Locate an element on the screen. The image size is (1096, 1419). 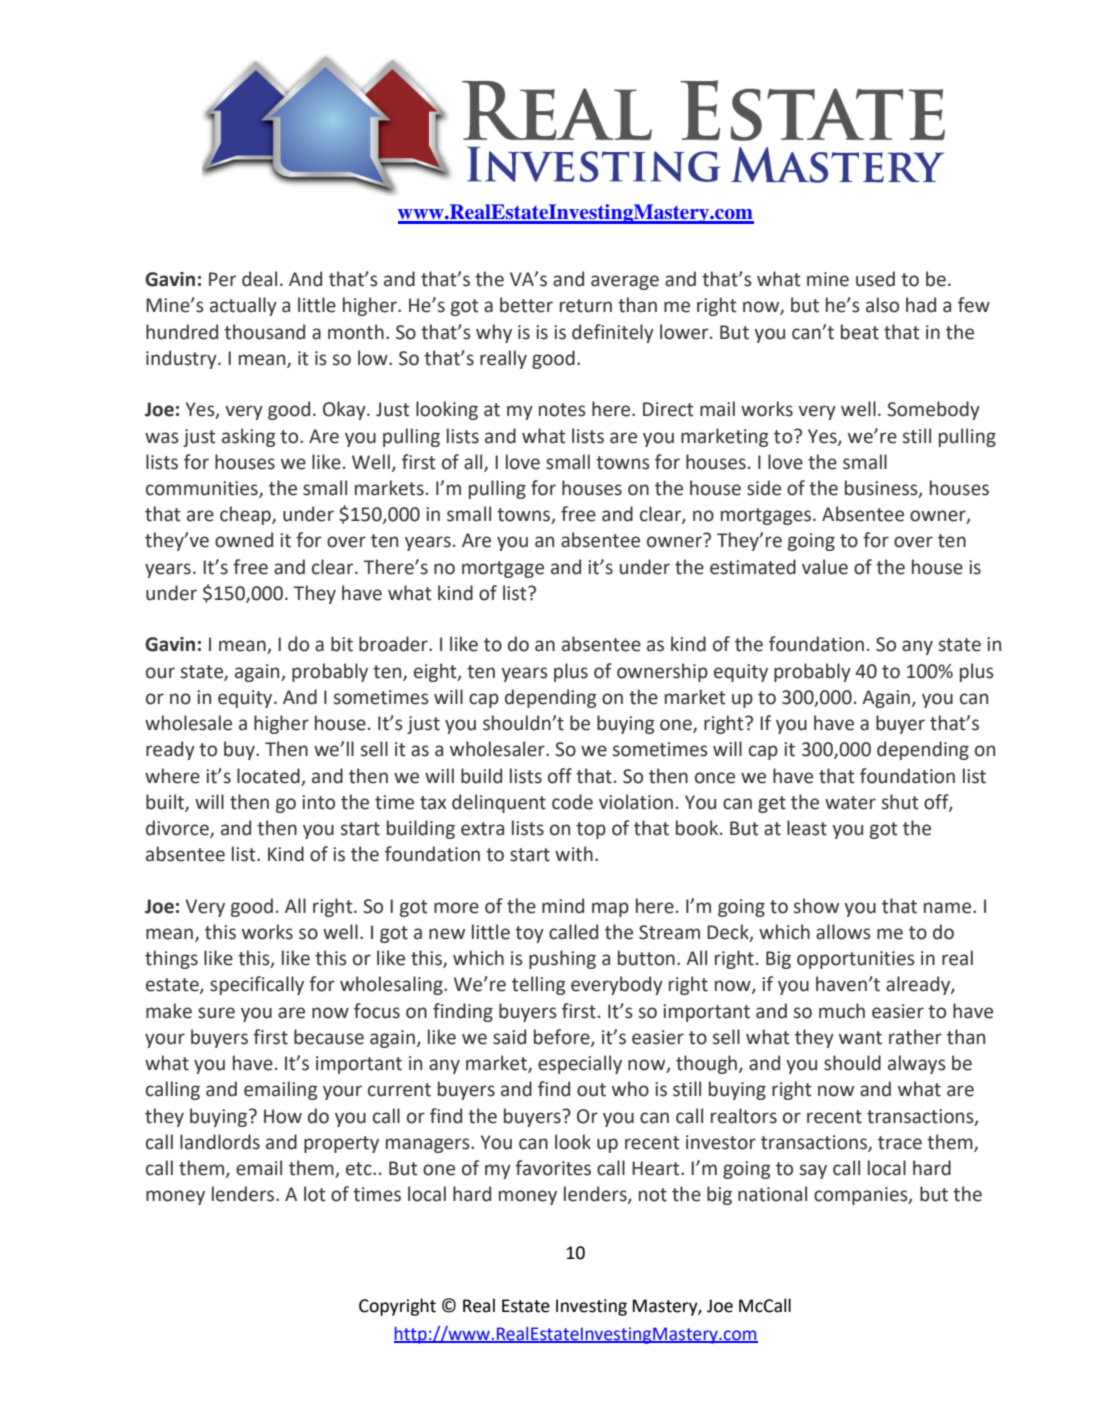
actually is located at coordinates (243, 306).
